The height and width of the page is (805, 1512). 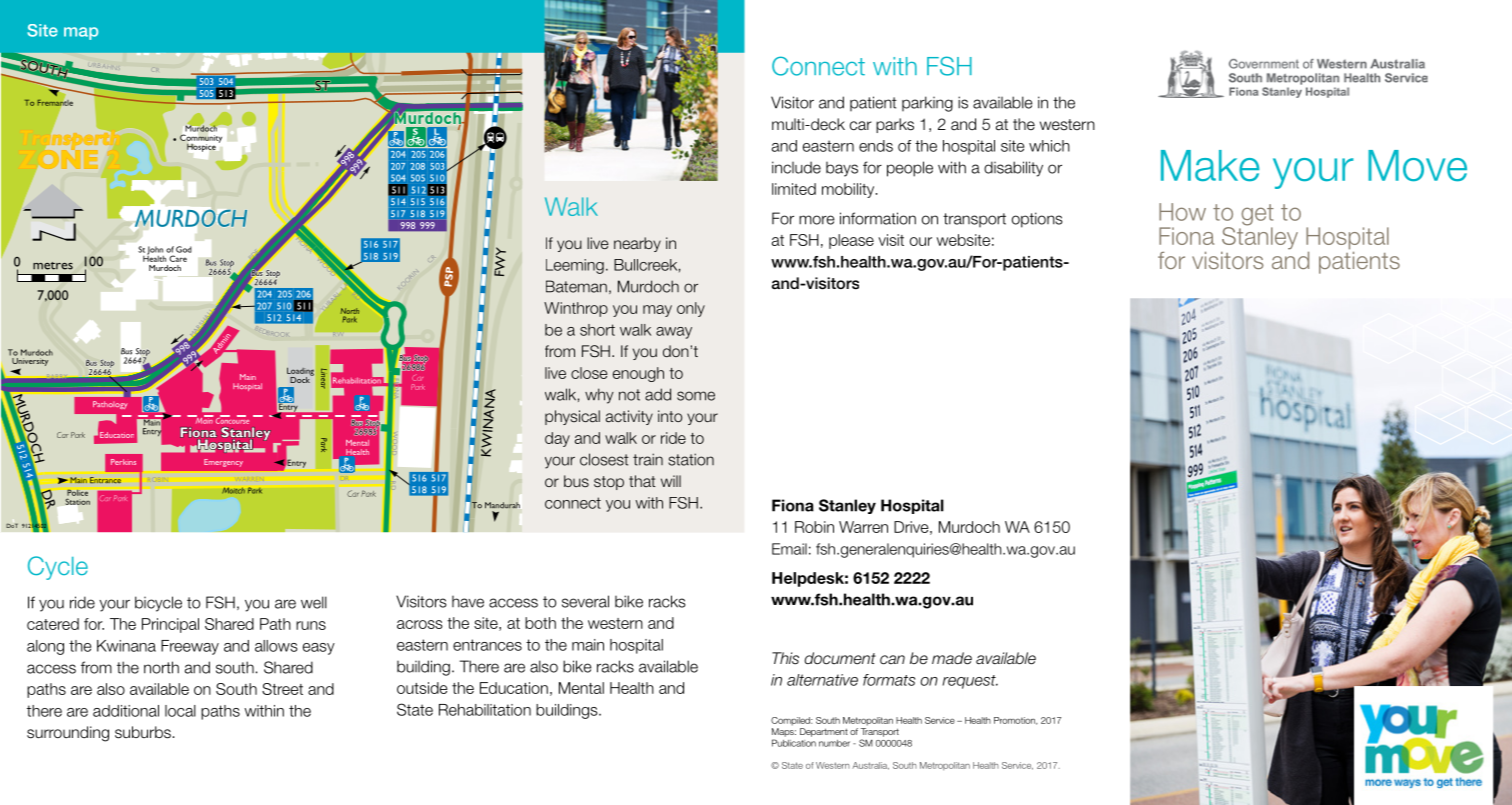 I want to click on well, so click(x=314, y=602).
